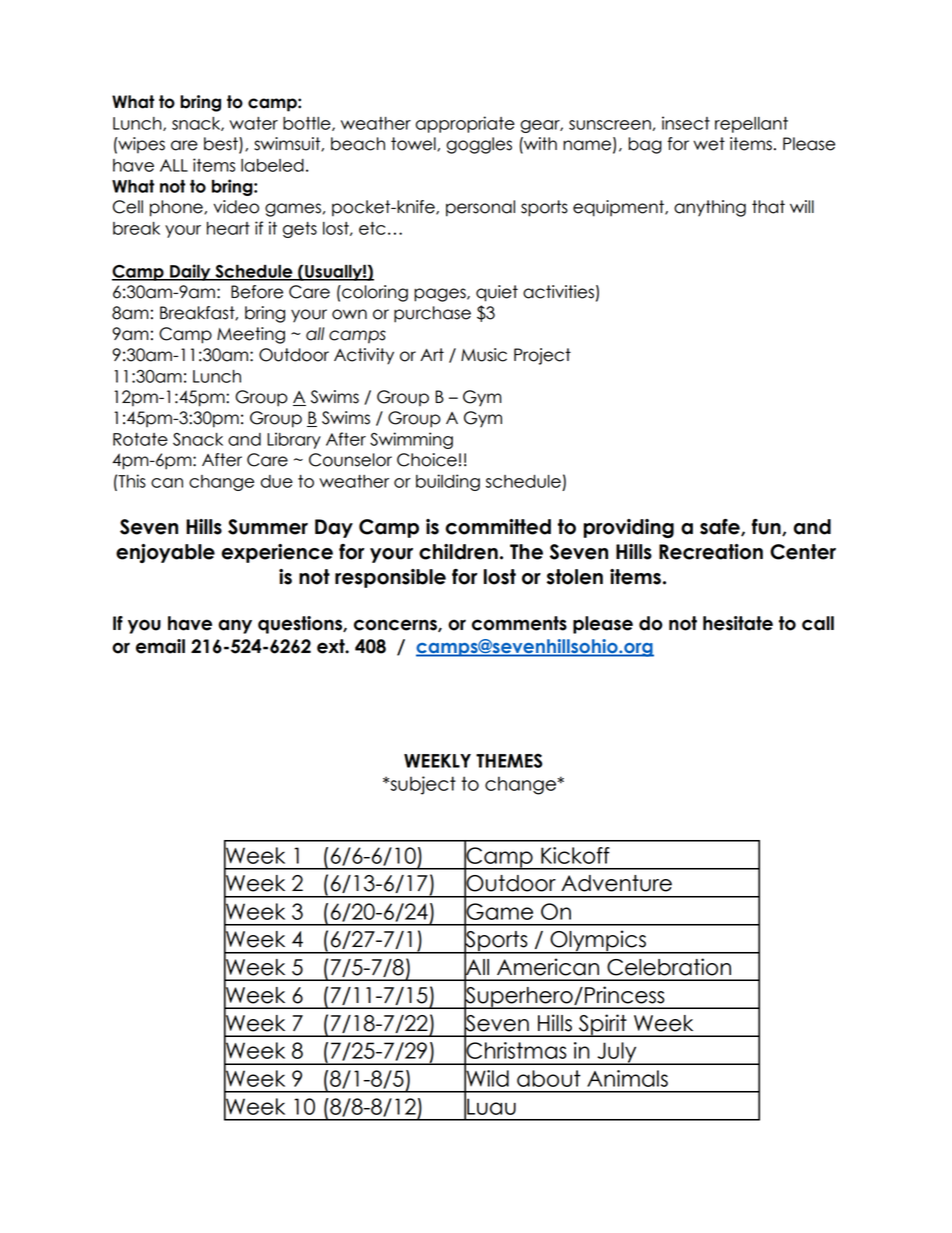 The height and width of the document is (1233, 952). I want to click on Rotate, so click(140, 439).
